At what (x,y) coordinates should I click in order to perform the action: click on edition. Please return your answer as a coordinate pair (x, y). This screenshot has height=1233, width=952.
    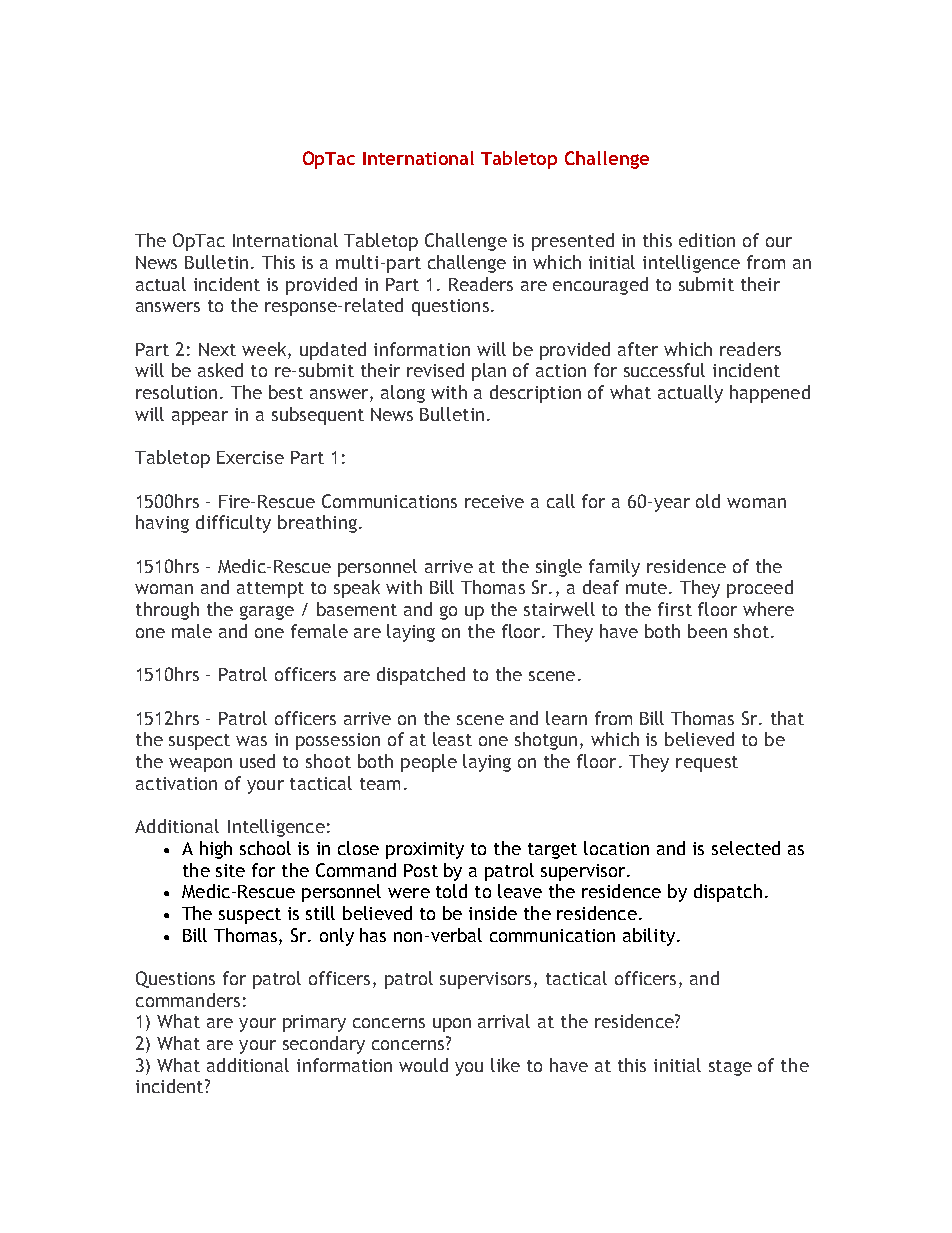
    Looking at the image, I should click on (707, 240).
